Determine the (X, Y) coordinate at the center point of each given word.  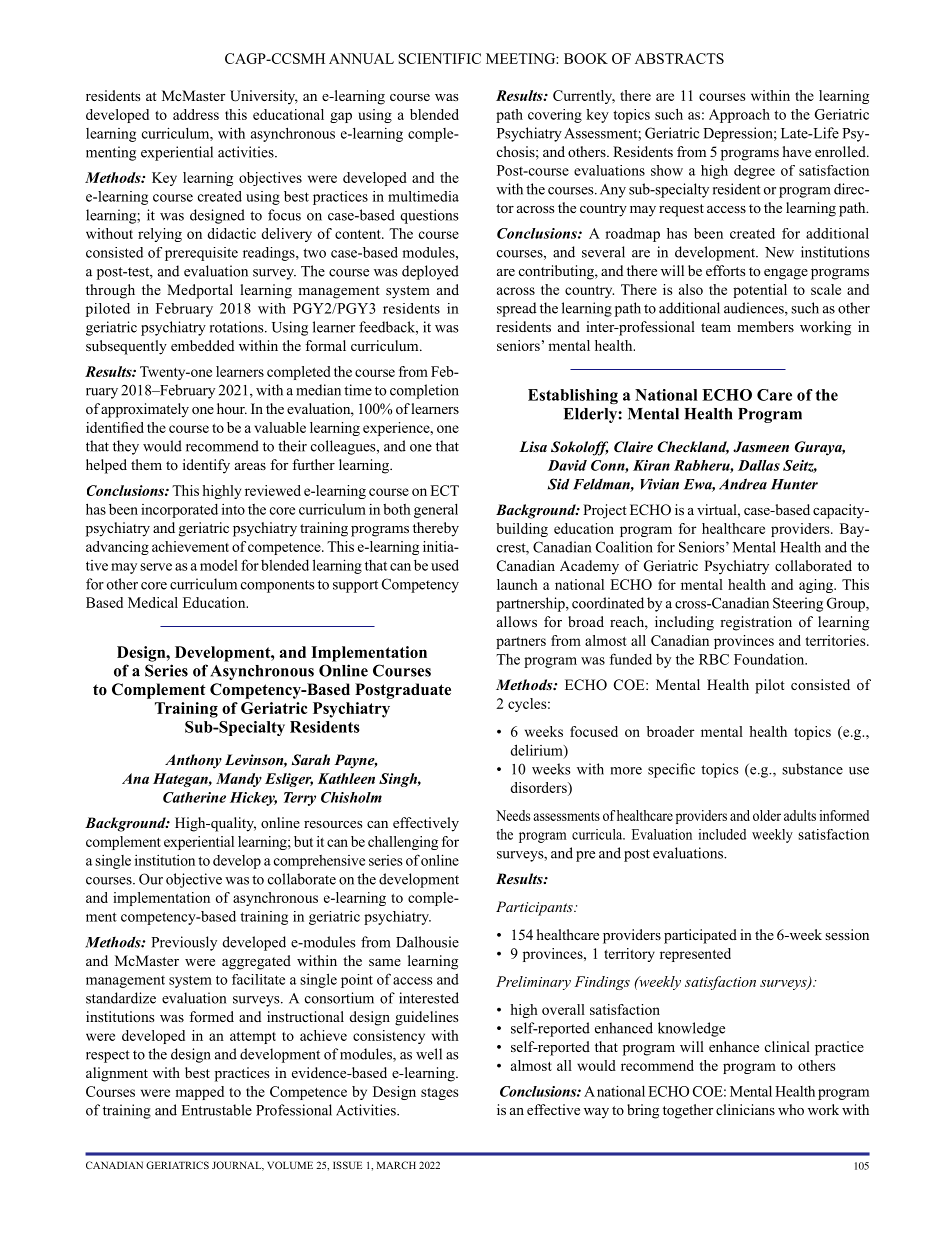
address (196, 114)
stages (439, 1094)
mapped (199, 1093)
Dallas (759, 465)
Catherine (194, 797)
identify (206, 466)
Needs (513, 815)
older (767, 815)
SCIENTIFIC (439, 58)
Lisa (533, 446)
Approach (739, 116)
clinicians (745, 1109)
